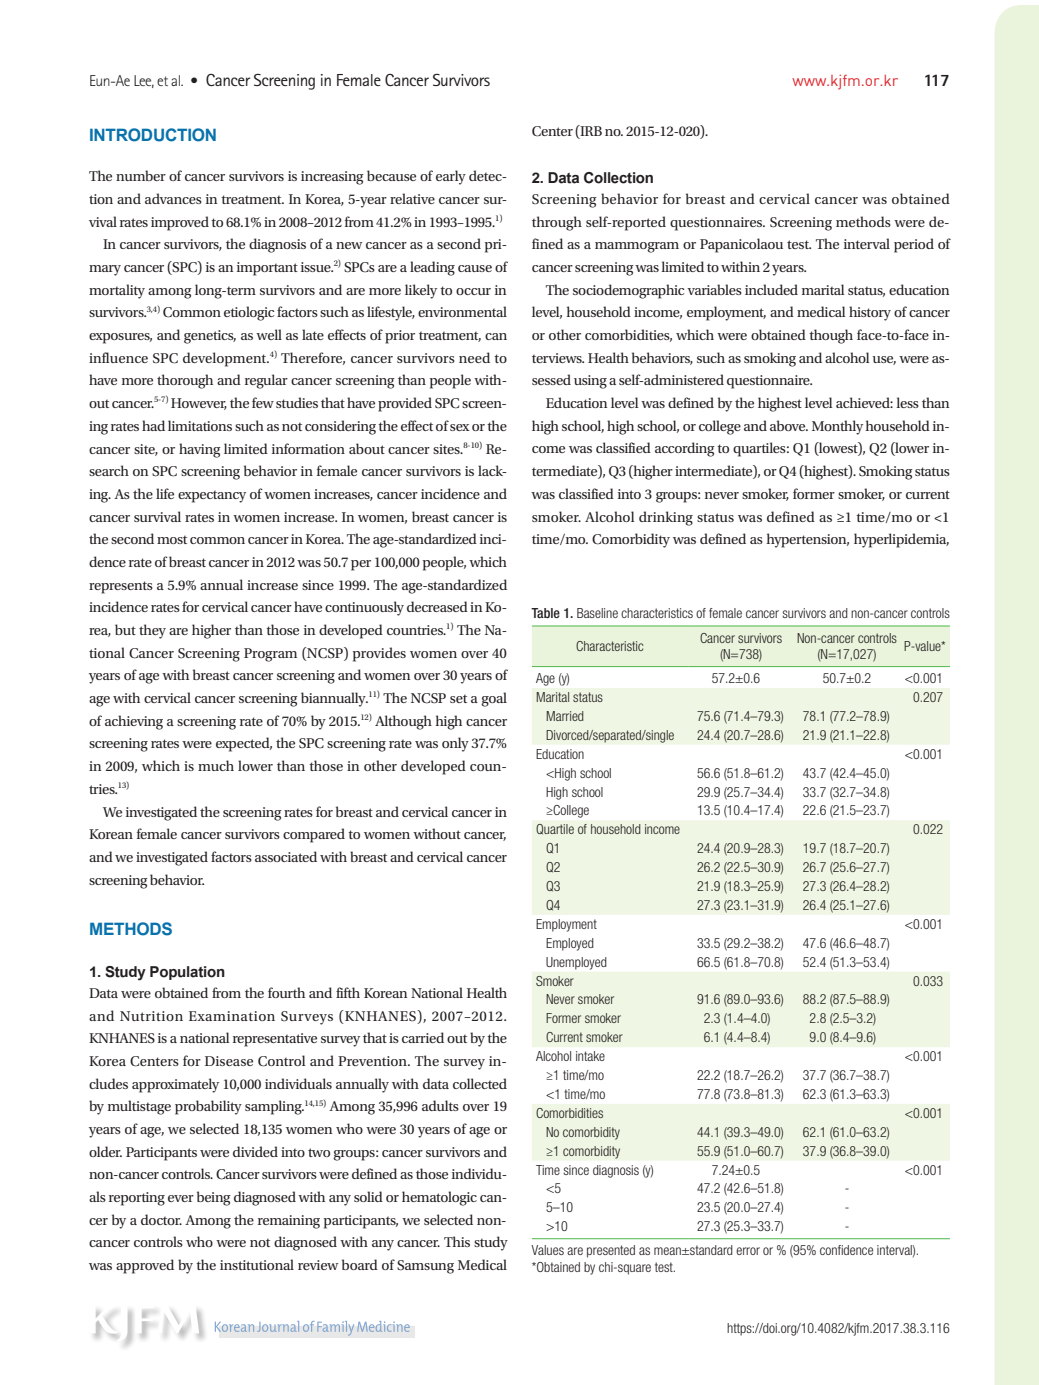  What do you see at coordinates (451, 177) in the page?
I see `early` at bounding box center [451, 177].
